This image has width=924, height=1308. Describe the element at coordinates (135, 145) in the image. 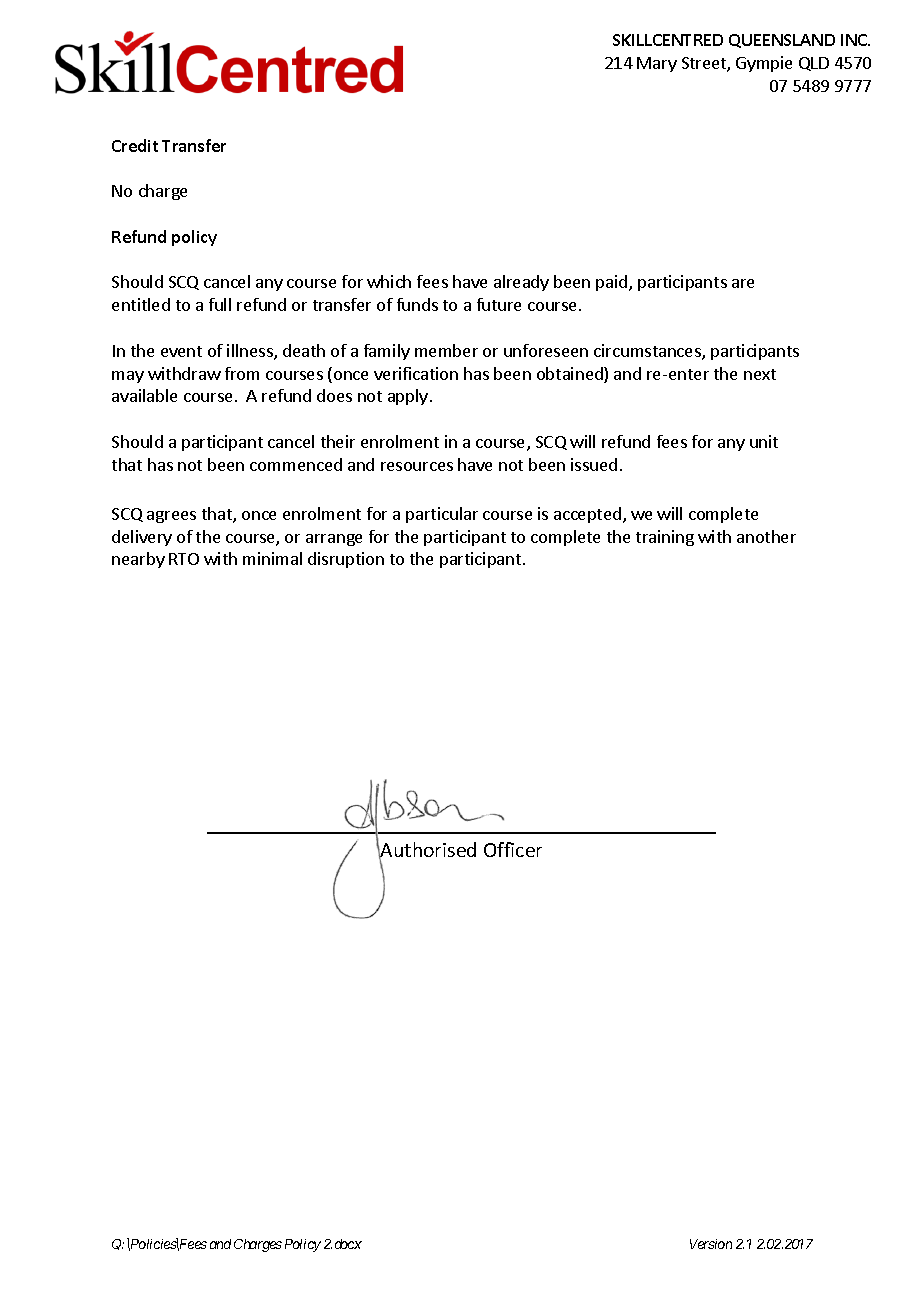

I see `Credit` at that location.
